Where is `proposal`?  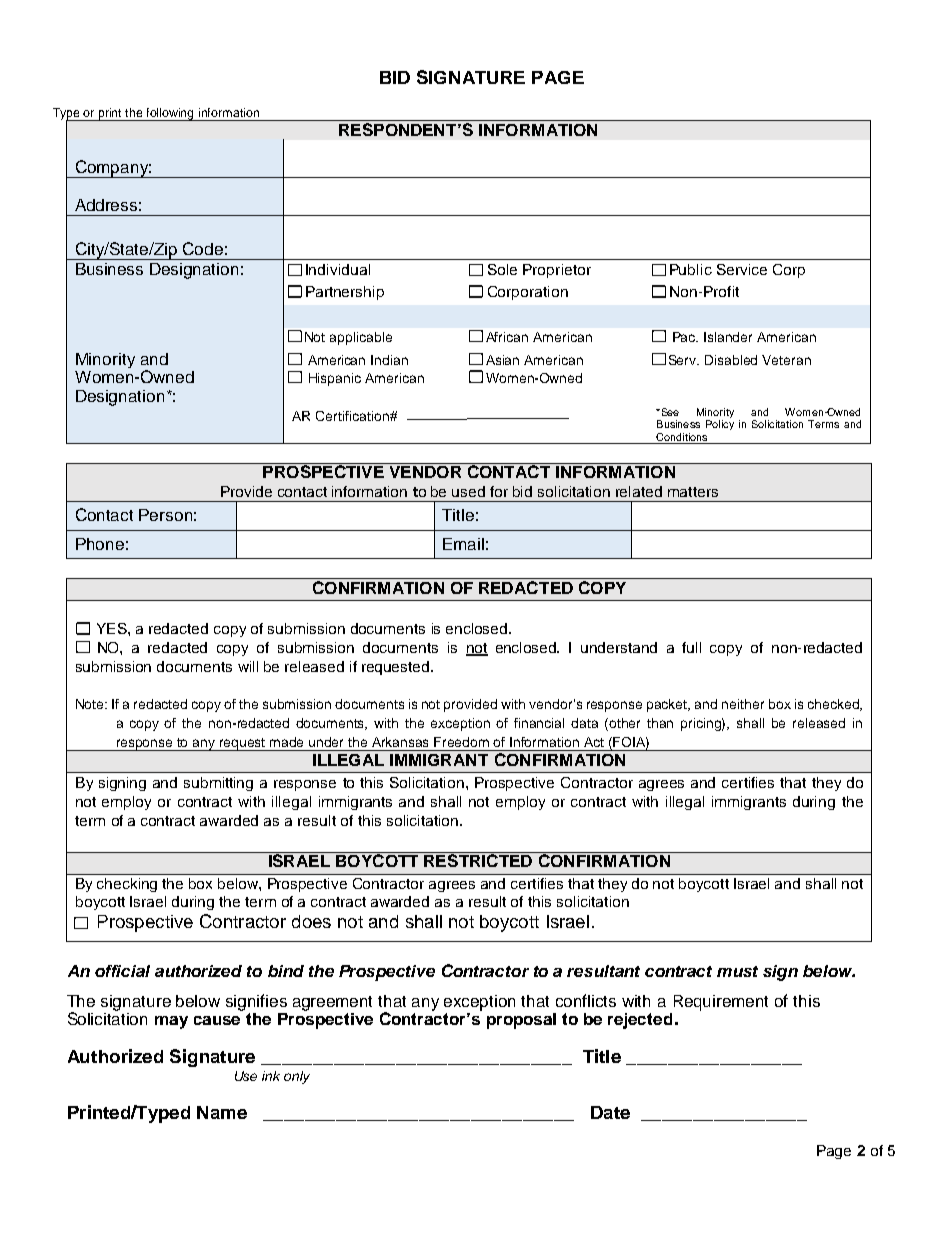 proposal is located at coordinates (521, 1021).
